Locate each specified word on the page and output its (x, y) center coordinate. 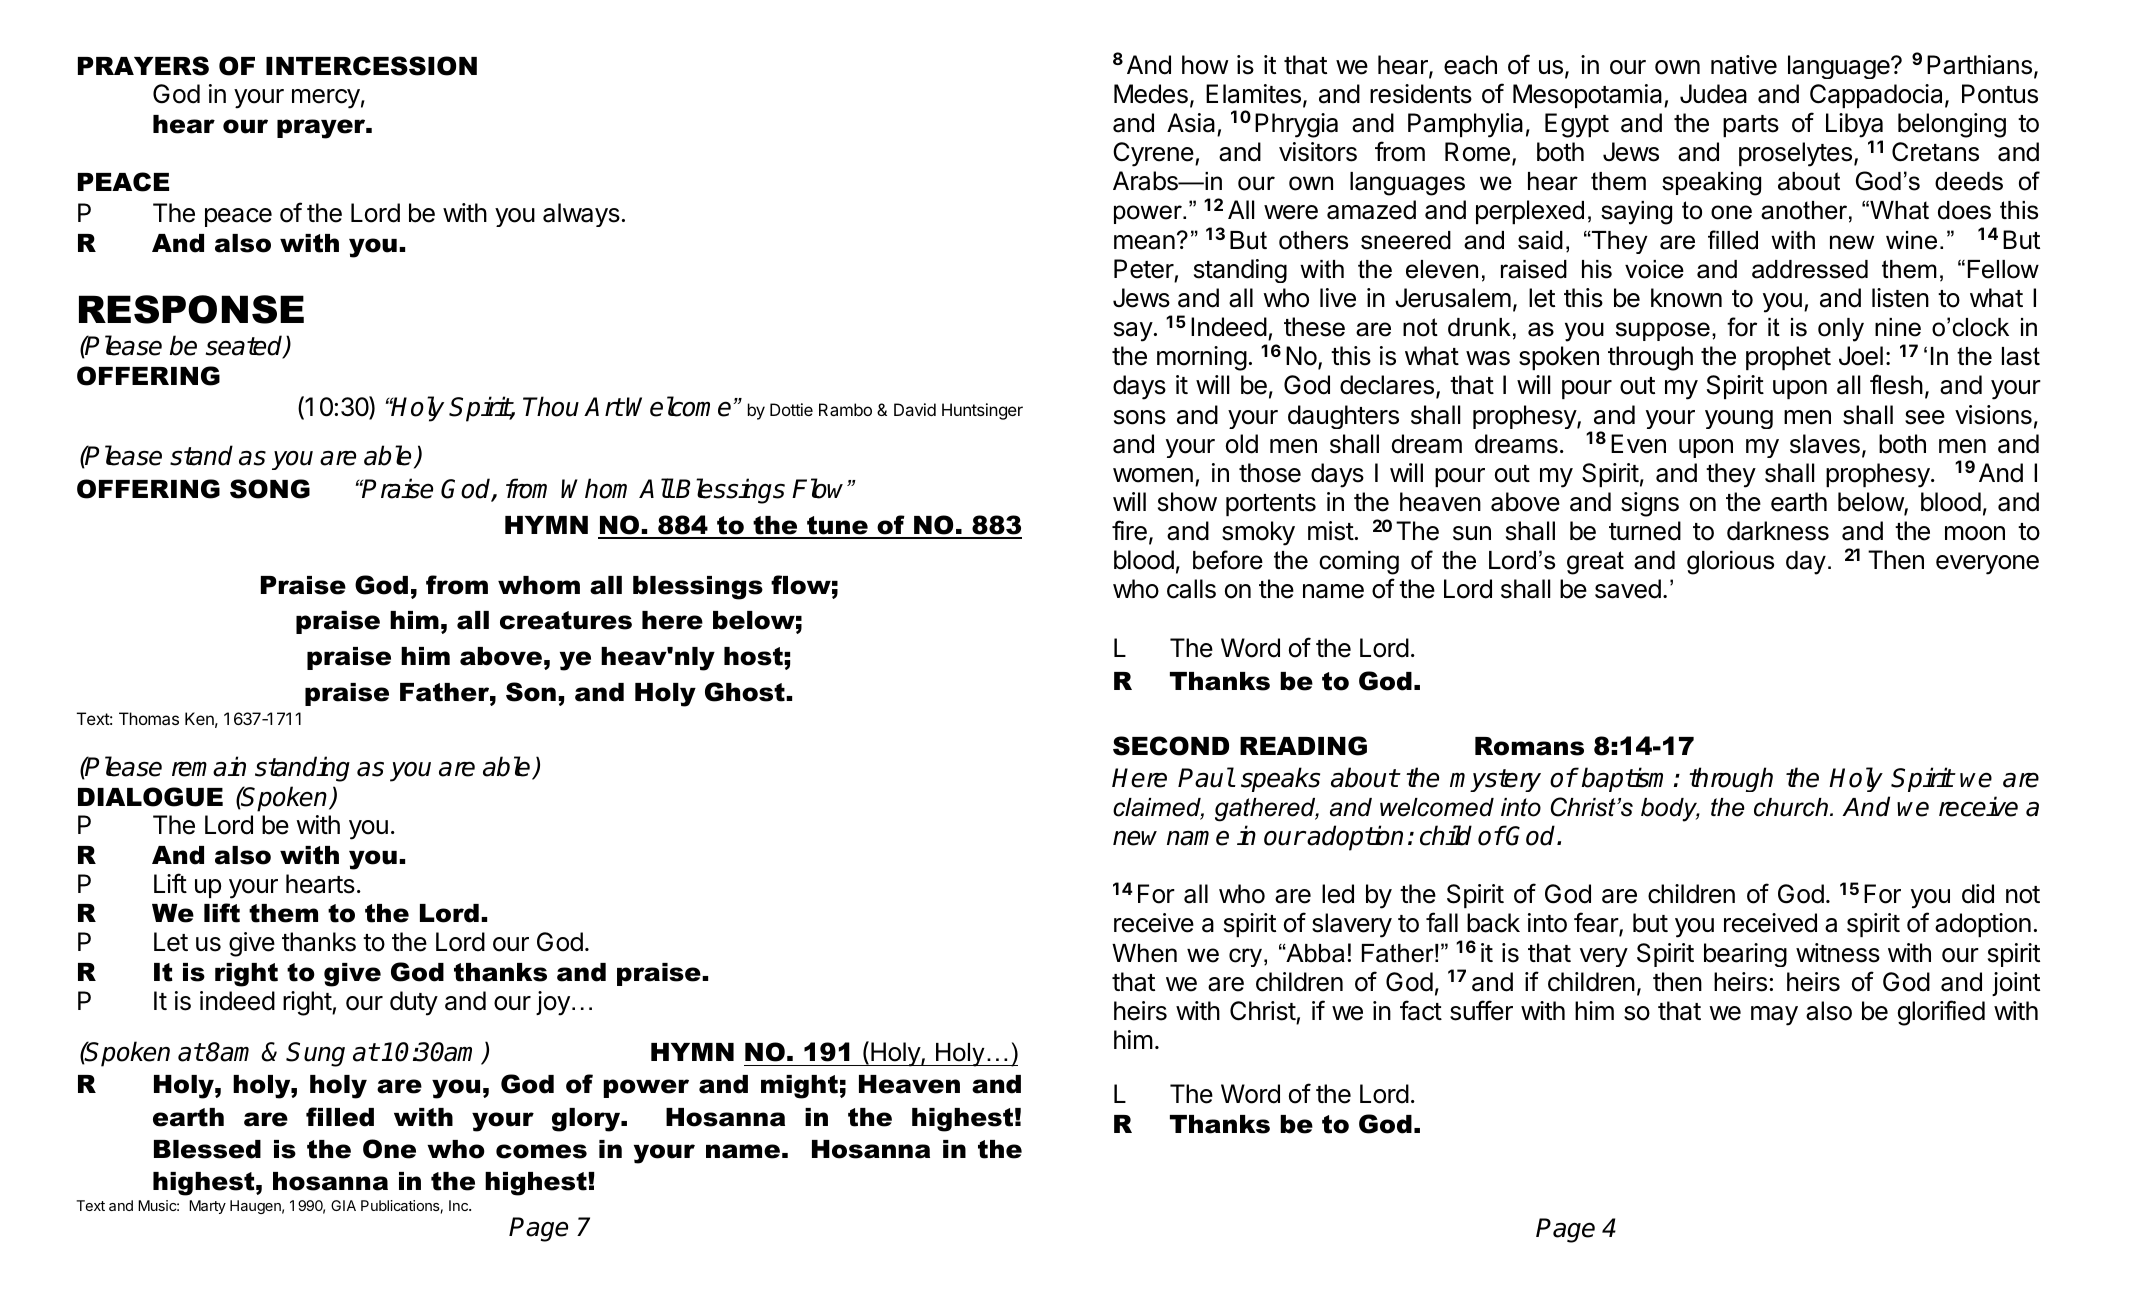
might (799, 1087)
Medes (1151, 94)
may (1774, 1016)
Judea (1713, 94)
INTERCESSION (371, 66)
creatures (566, 620)
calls (1191, 589)
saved (1628, 589)
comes (541, 1151)
